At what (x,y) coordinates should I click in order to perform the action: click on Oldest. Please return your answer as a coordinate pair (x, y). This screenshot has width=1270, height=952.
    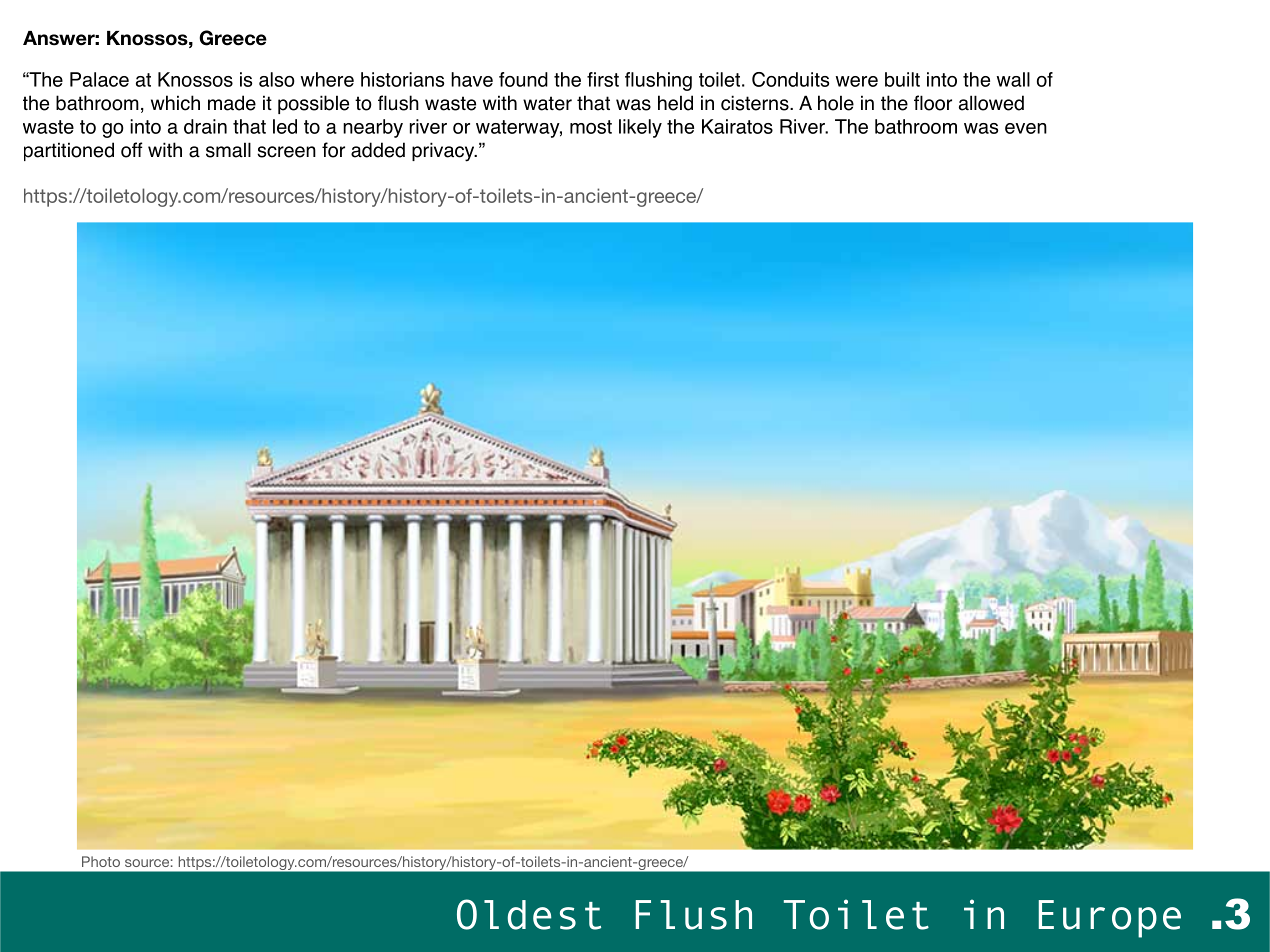
    Looking at the image, I should click on (529, 914).
